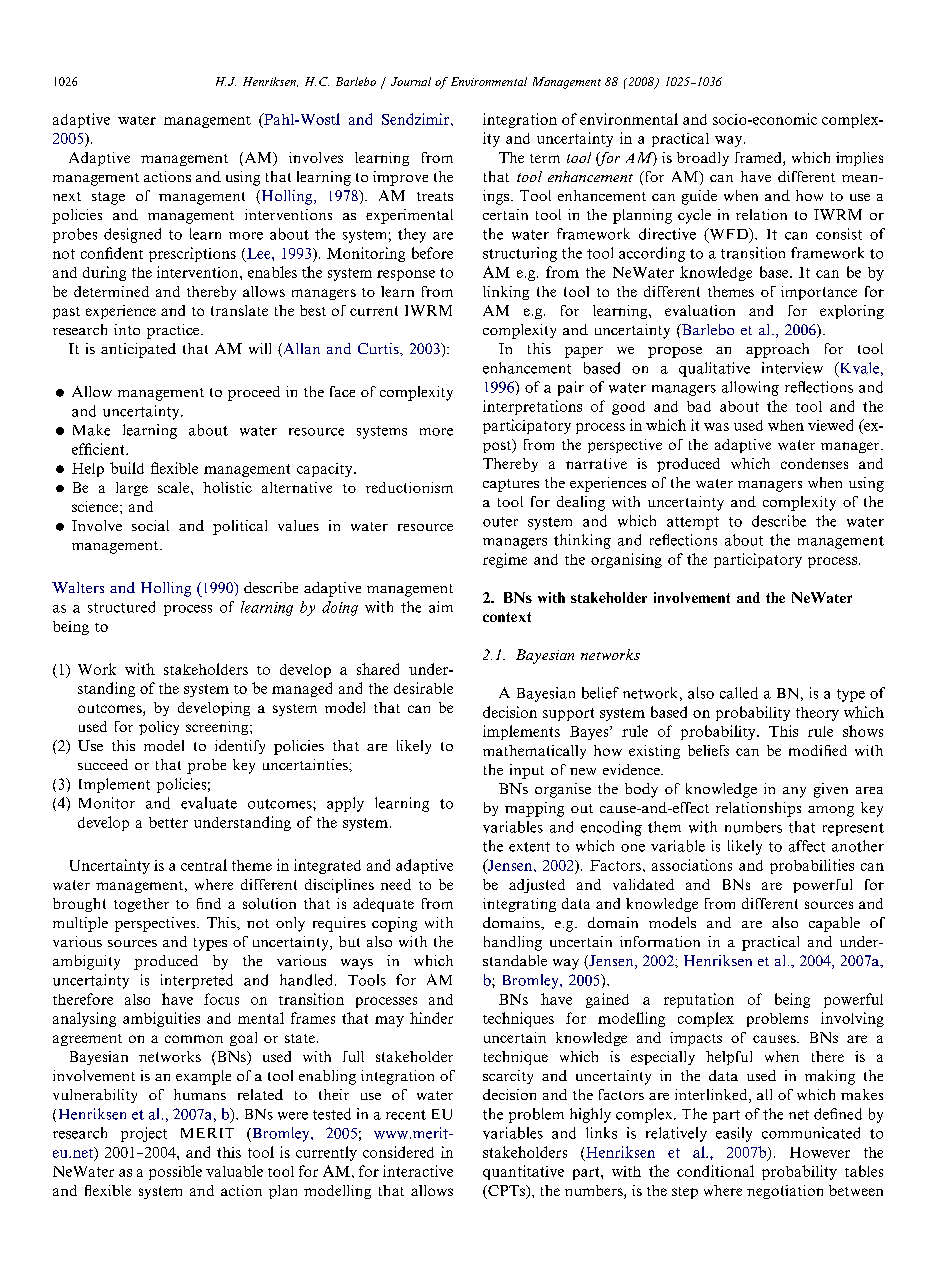 The height and width of the page is (1270, 952). I want to click on together, so click(141, 905).
